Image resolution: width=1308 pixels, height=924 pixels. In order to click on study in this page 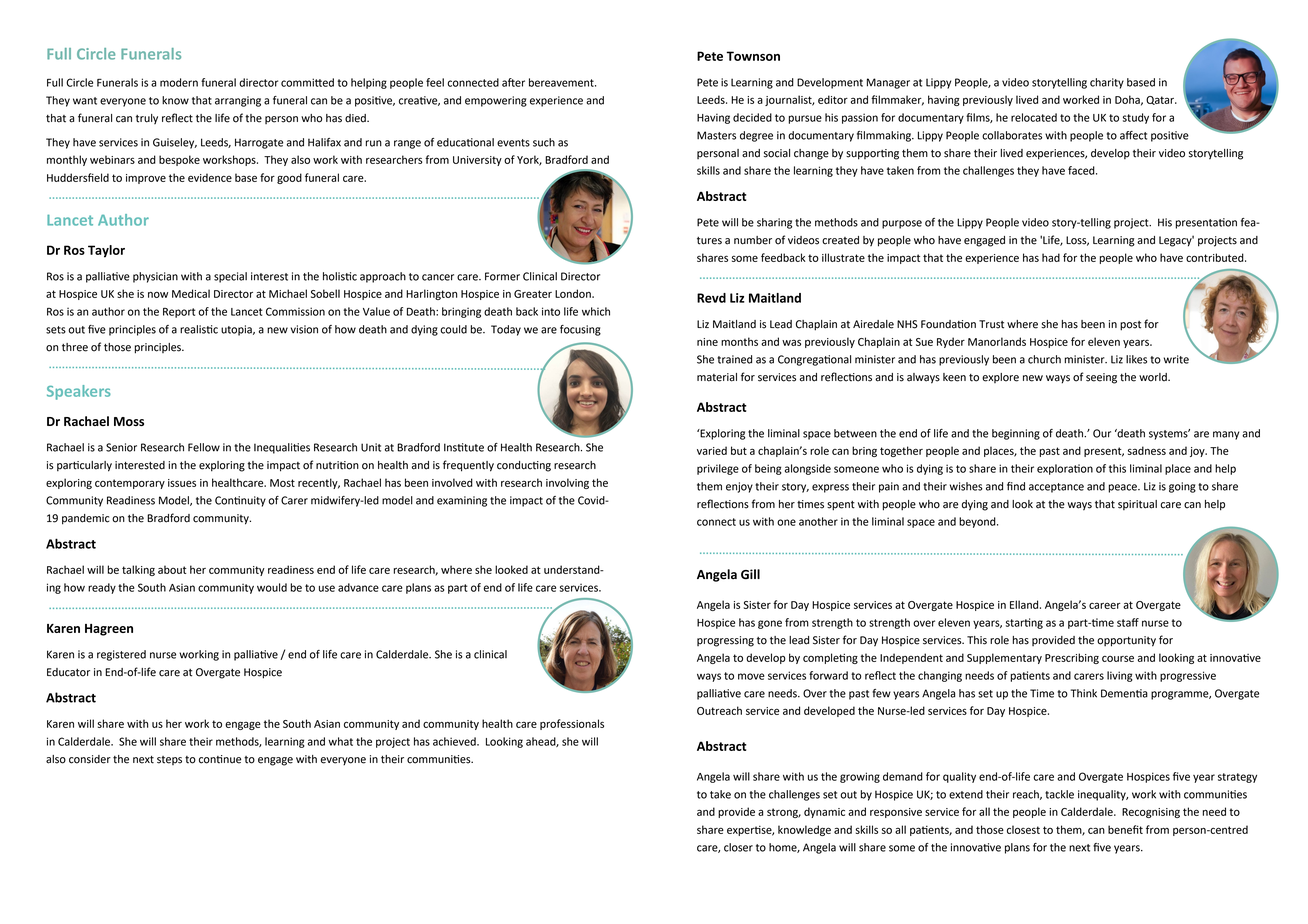, I will do `click(1136, 118)`.
